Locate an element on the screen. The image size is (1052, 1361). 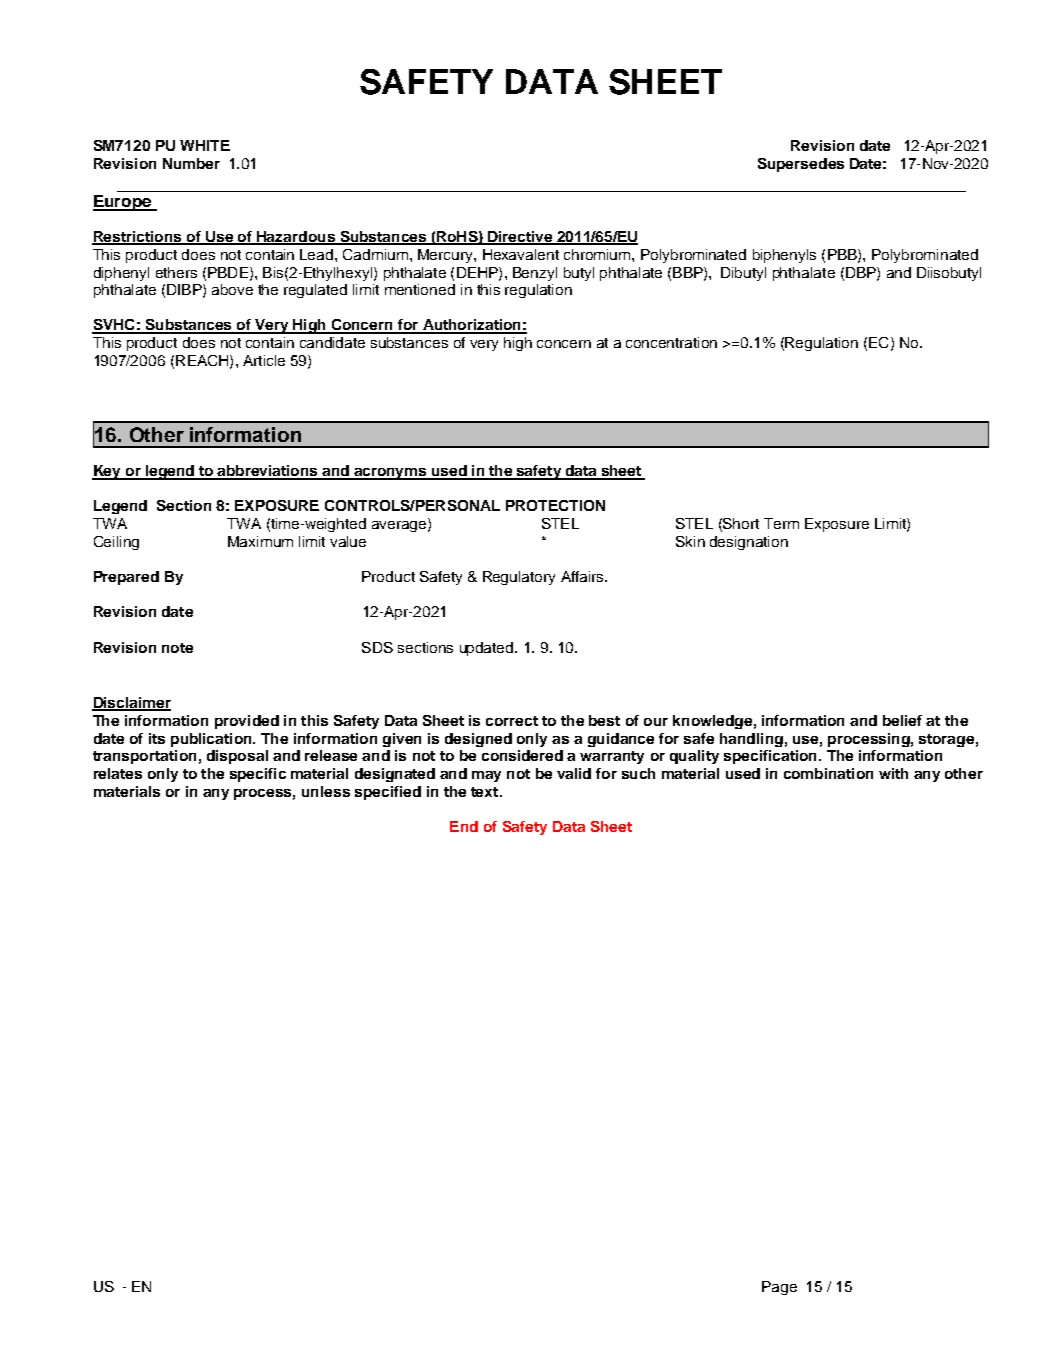
combination is located at coordinates (828, 773).
